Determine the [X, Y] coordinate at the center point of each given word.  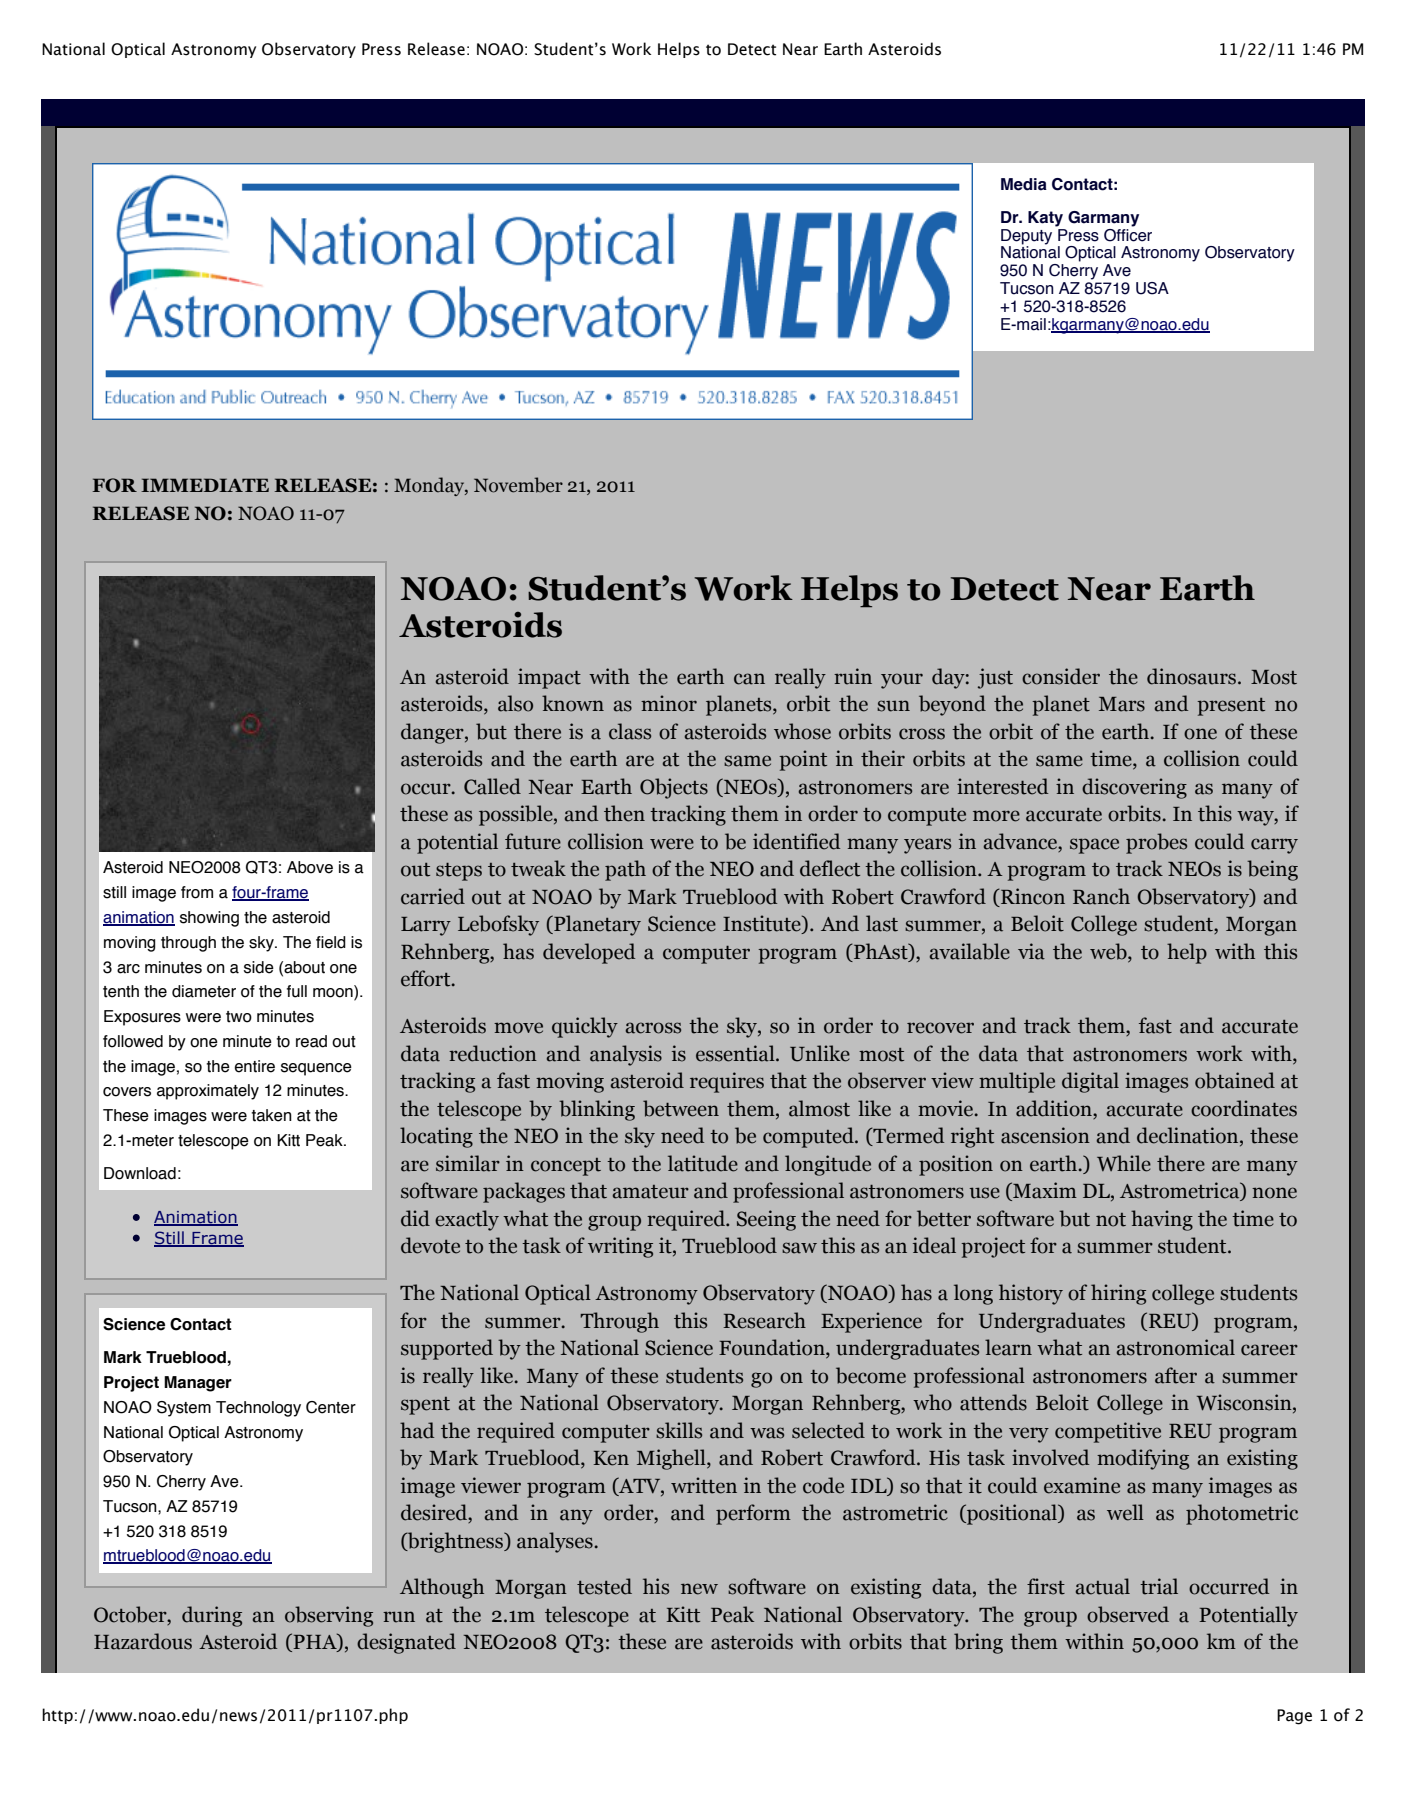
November [518, 485]
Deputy [1026, 238]
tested [604, 1586]
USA [1152, 288]
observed [1128, 1614]
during [212, 1616]
